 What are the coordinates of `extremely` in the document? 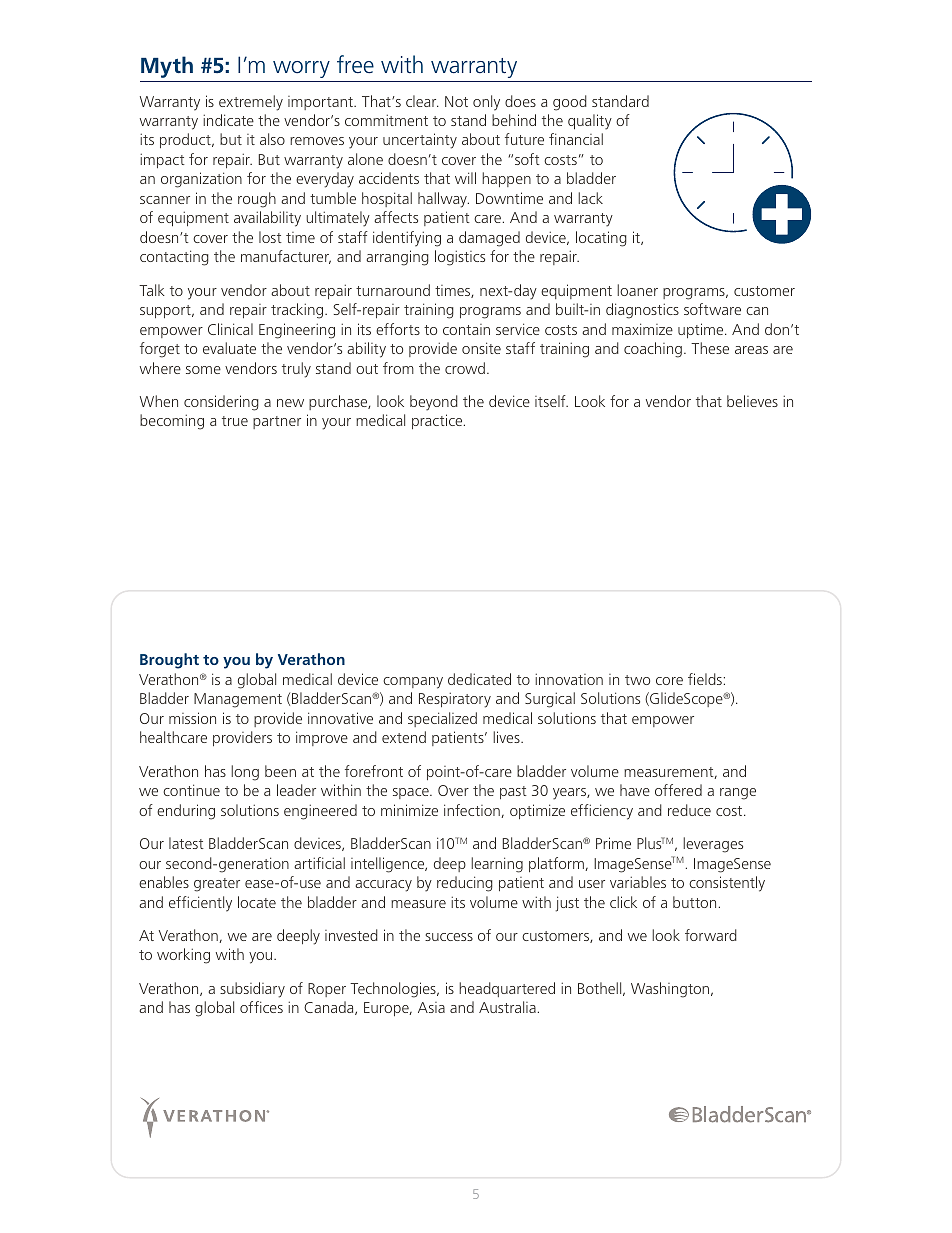 It's located at (251, 103).
